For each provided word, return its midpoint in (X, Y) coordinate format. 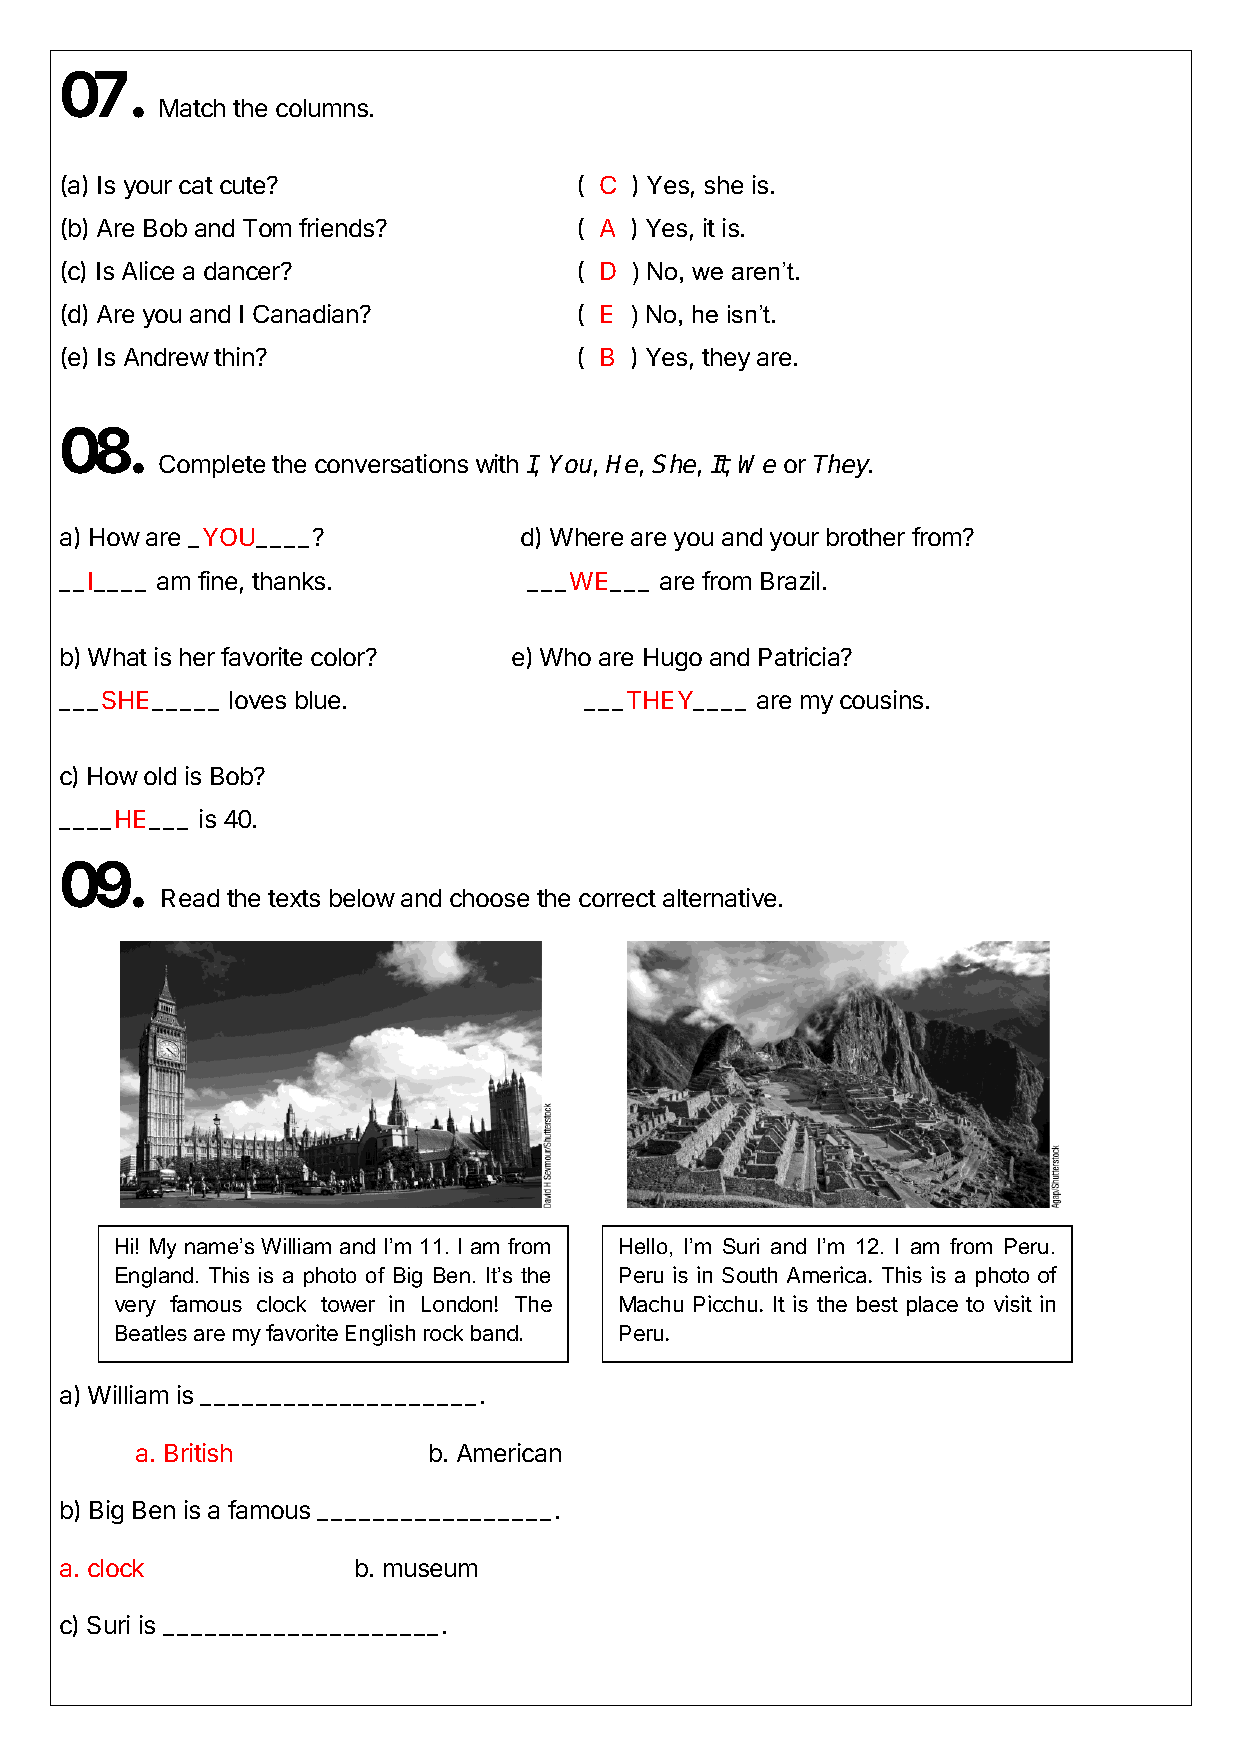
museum (430, 1570)
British (198, 1452)
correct (617, 898)
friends (338, 227)
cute (244, 185)
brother (866, 537)
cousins (881, 699)
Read (190, 898)
